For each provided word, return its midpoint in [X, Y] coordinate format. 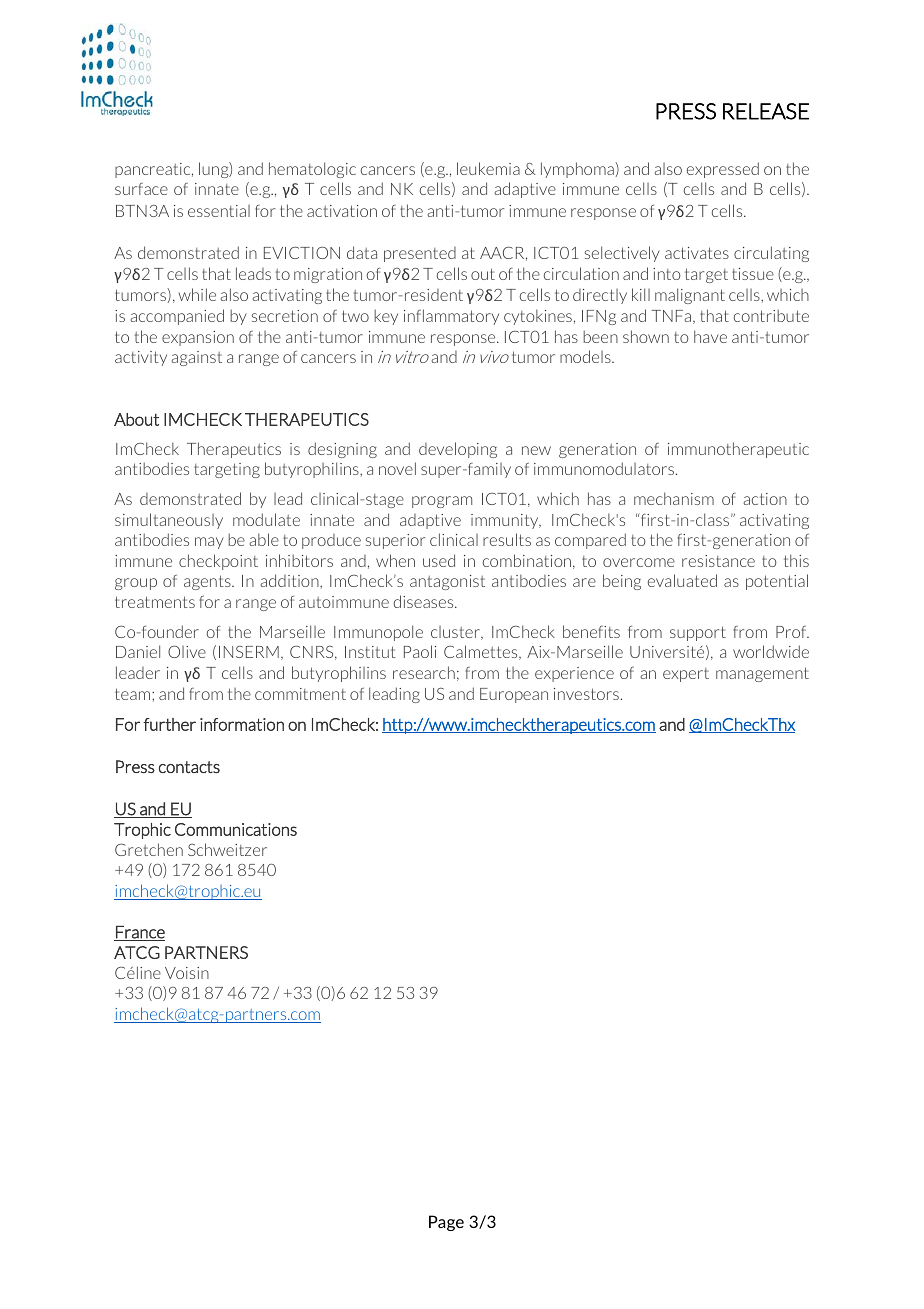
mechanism [674, 498]
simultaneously [169, 521]
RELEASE [766, 111]
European [514, 695]
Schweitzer [227, 849]
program [442, 502]
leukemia [488, 168]
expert [686, 675]
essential [219, 211]
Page [446, 1223]
